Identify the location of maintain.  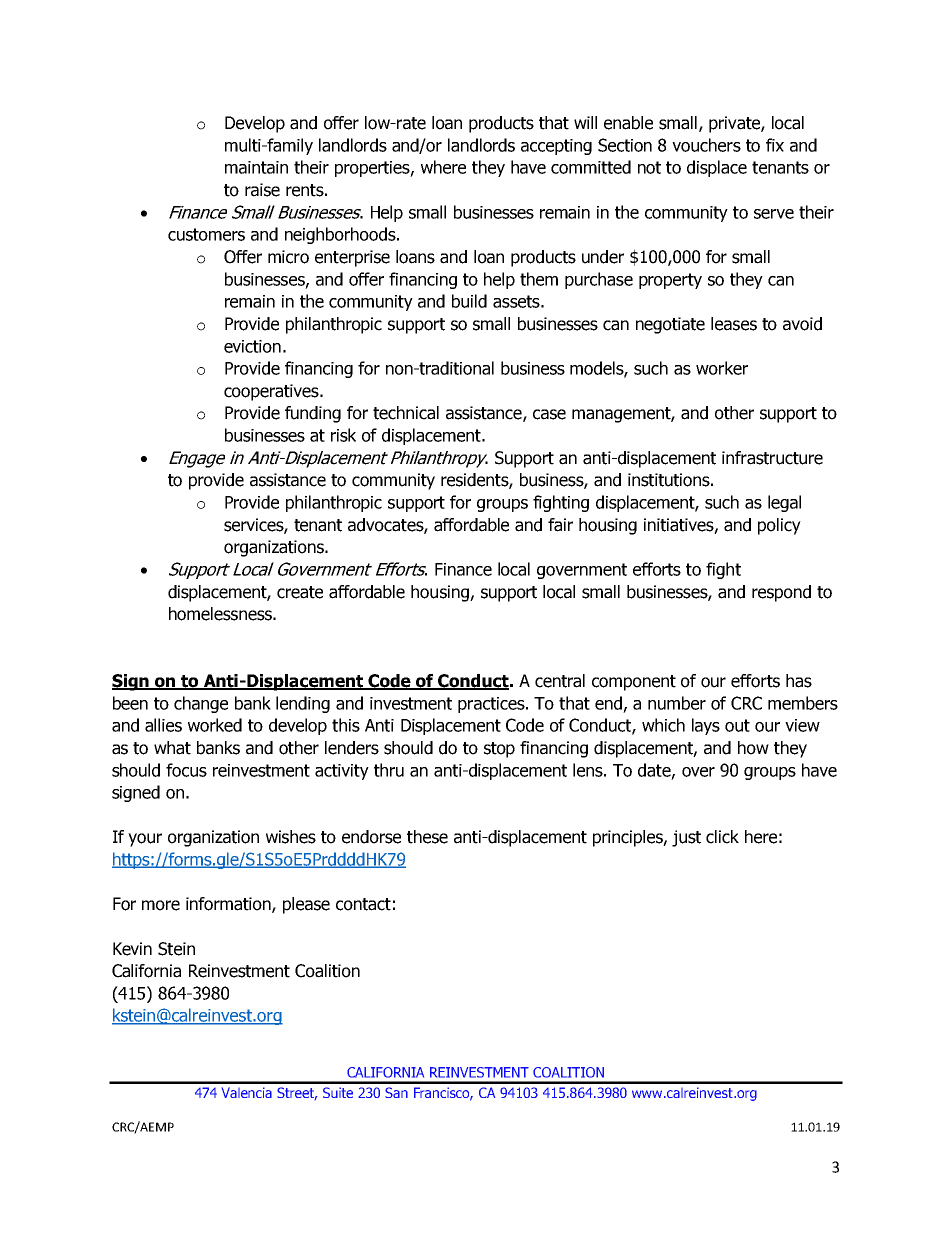
(256, 167).
